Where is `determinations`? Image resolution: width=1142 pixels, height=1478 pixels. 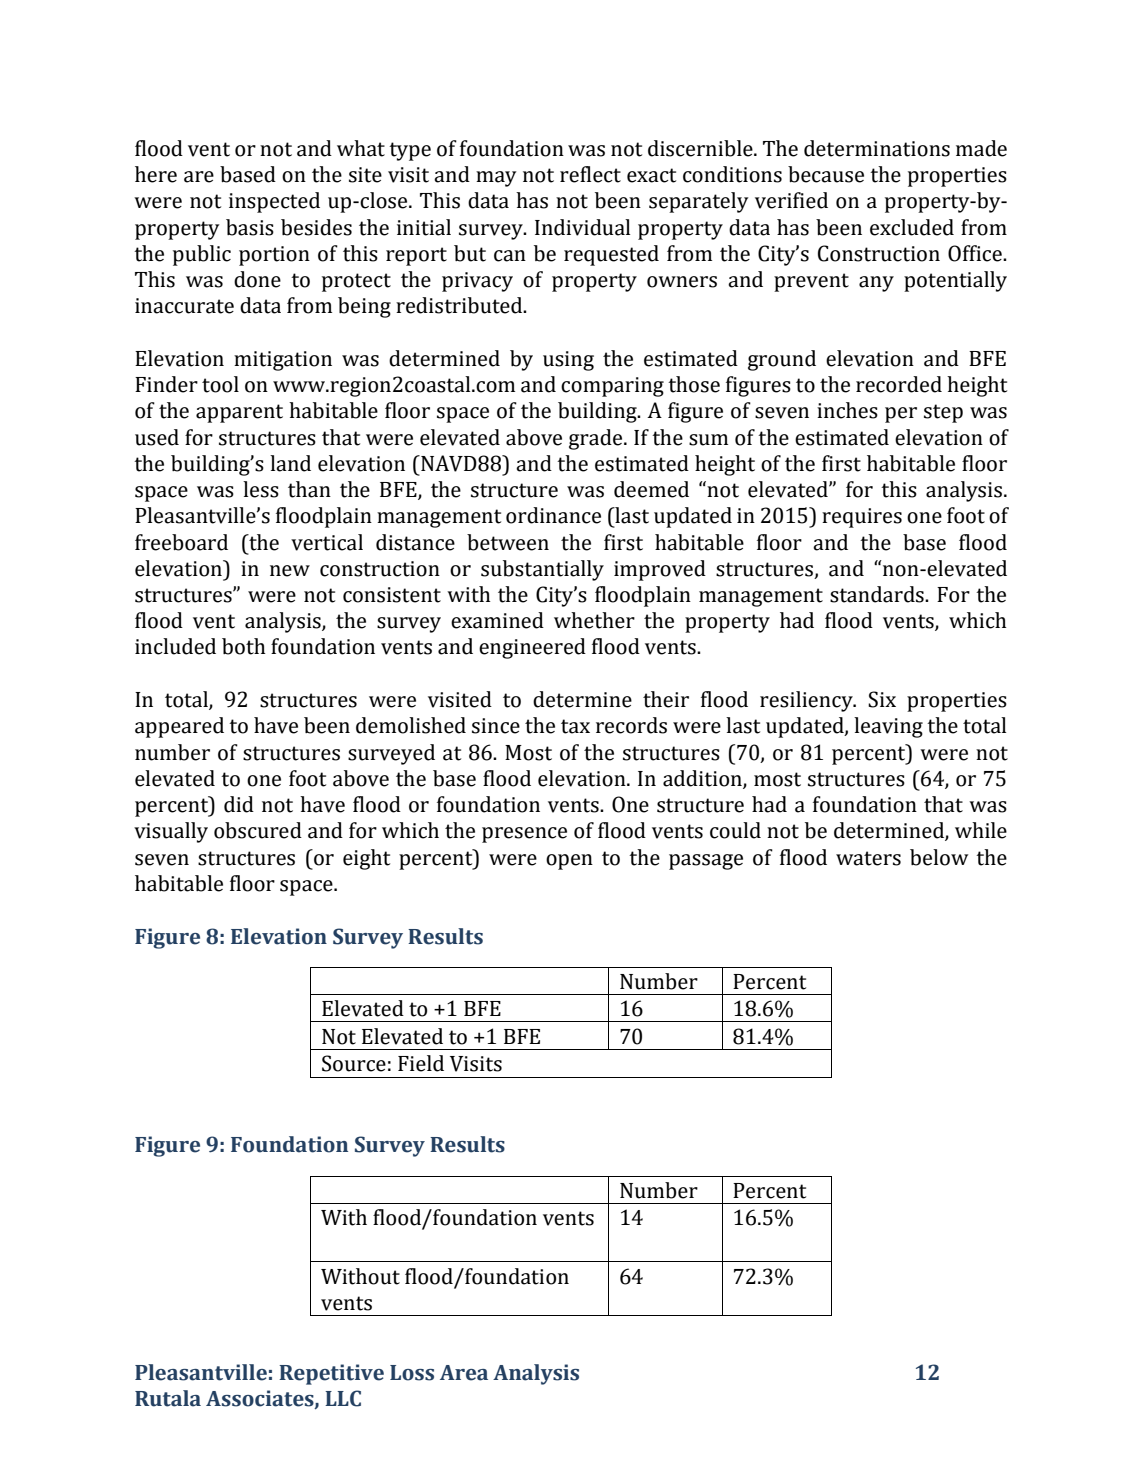 determinations is located at coordinates (877, 148).
